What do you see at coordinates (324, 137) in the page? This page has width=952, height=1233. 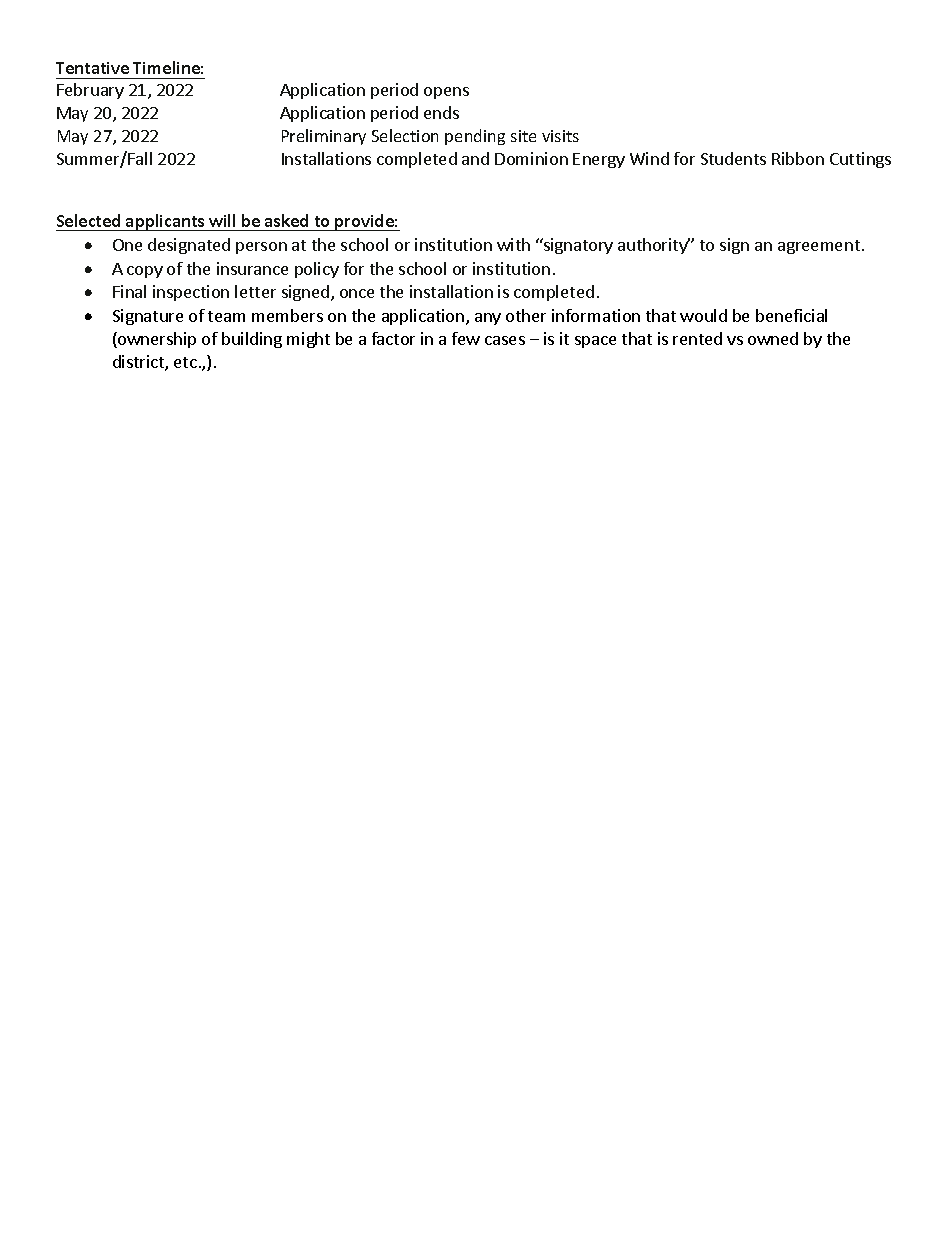 I see `Preliminary` at bounding box center [324, 137].
